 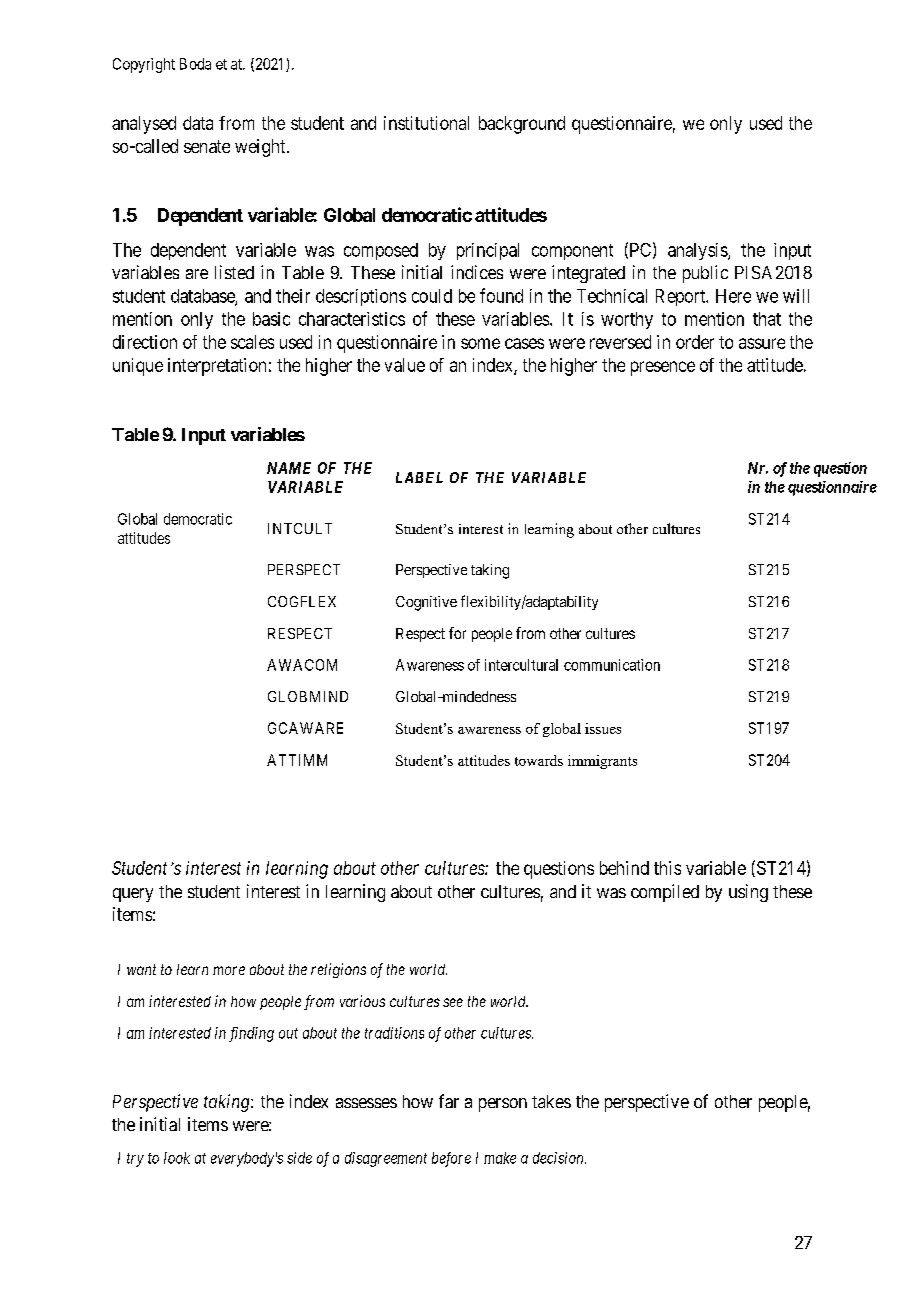 I want to click on communication, so click(x=612, y=665).
